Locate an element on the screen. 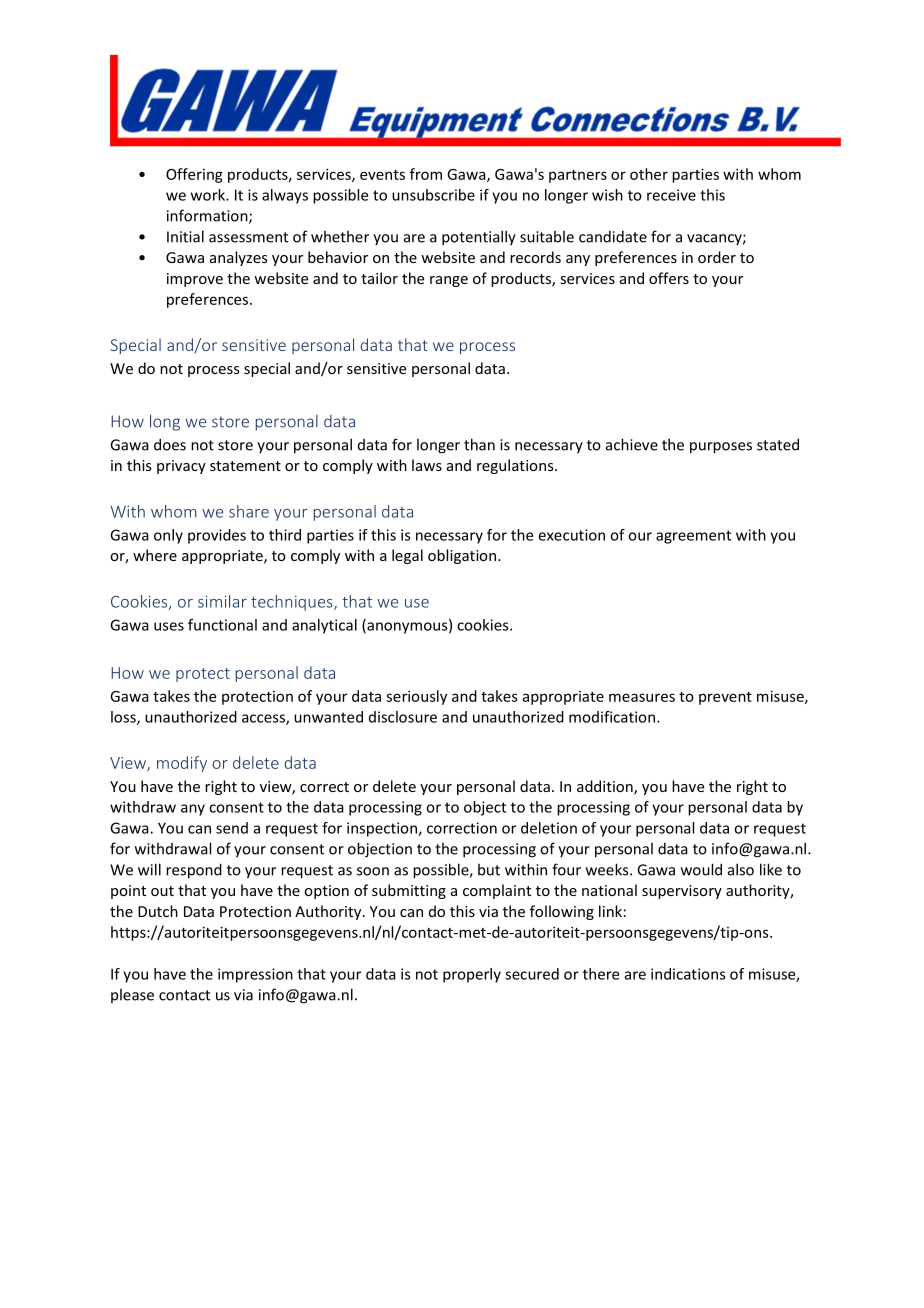  receive is located at coordinates (671, 195).
